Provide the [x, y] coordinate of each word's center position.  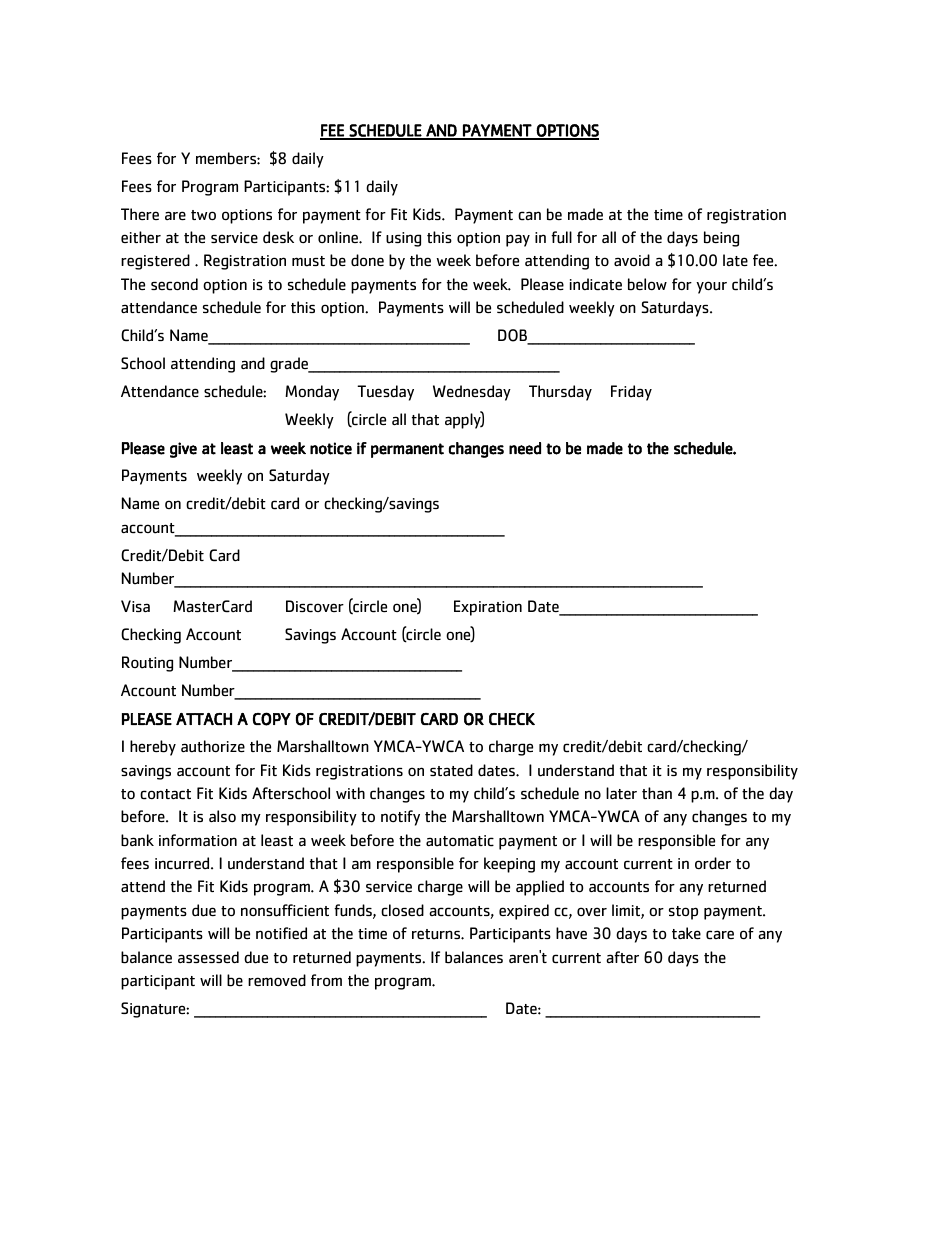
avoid [632, 260]
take [686, 933]
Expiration [488, 608]
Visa [135, 606]
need [525, 448]
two [203, 215]
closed [402, 910]
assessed [208, 957]
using [403, 239]
